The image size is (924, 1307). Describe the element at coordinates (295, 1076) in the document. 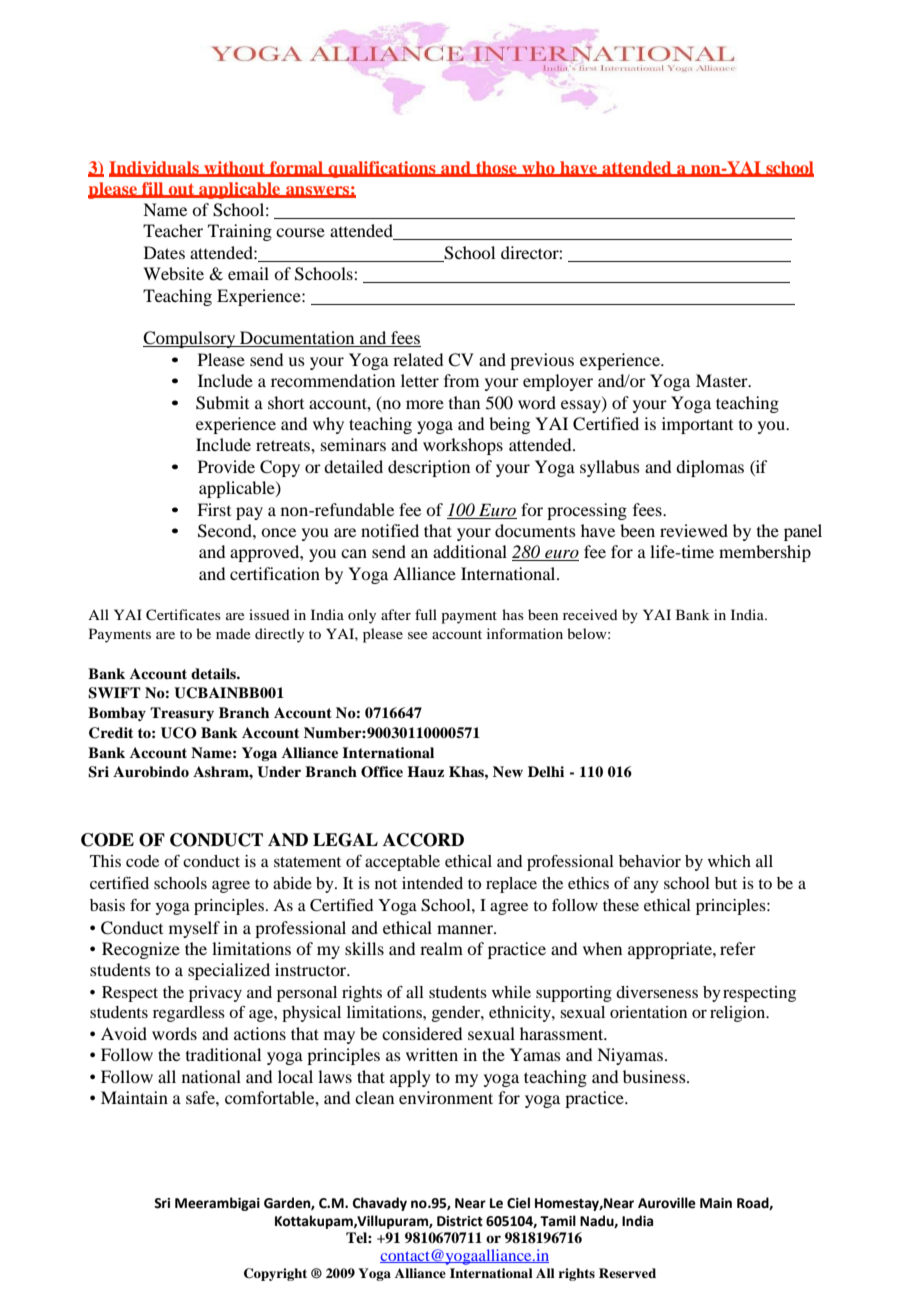

I see `local` at that location.
